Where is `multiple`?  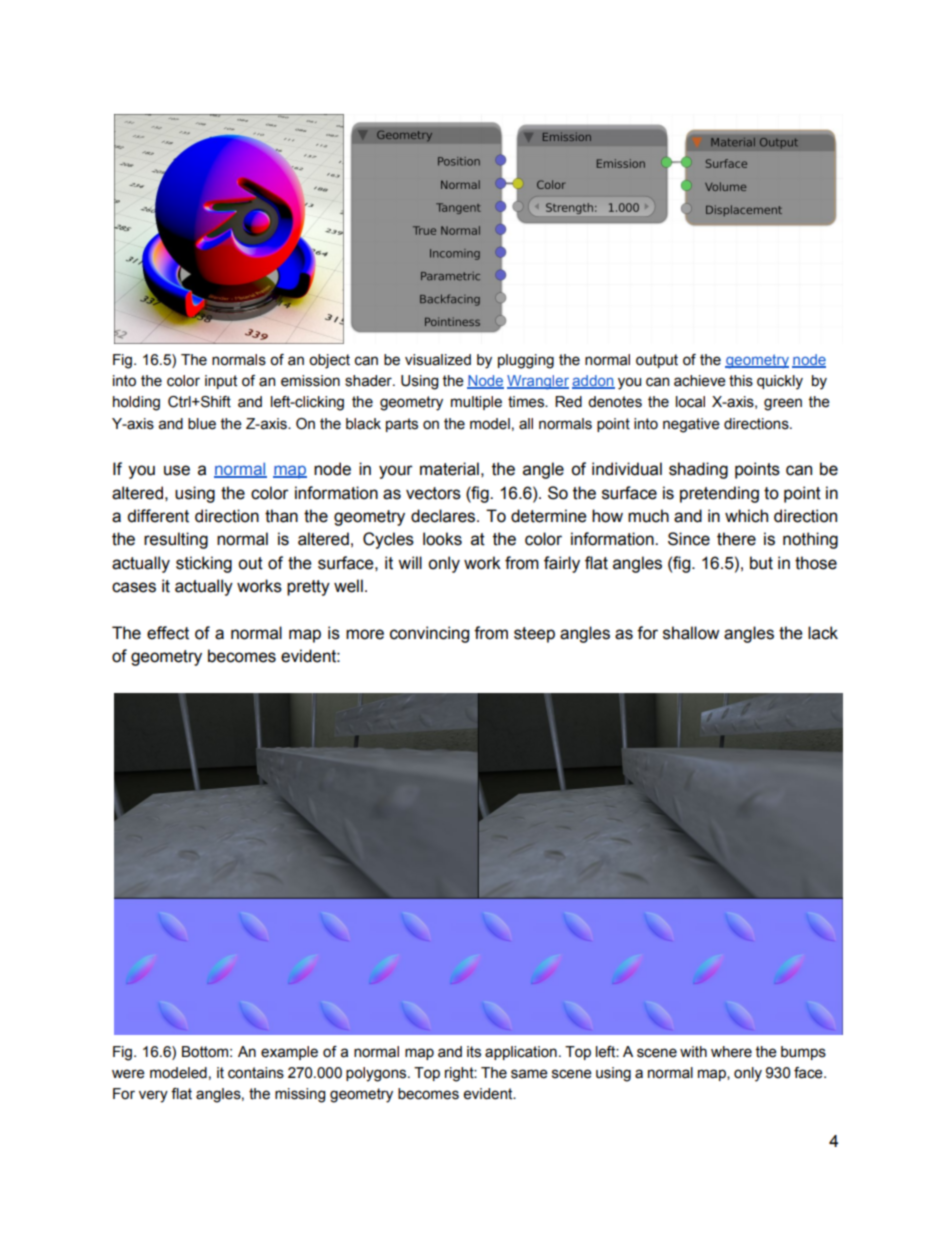 multiple is located at coordinates (476, 403).
